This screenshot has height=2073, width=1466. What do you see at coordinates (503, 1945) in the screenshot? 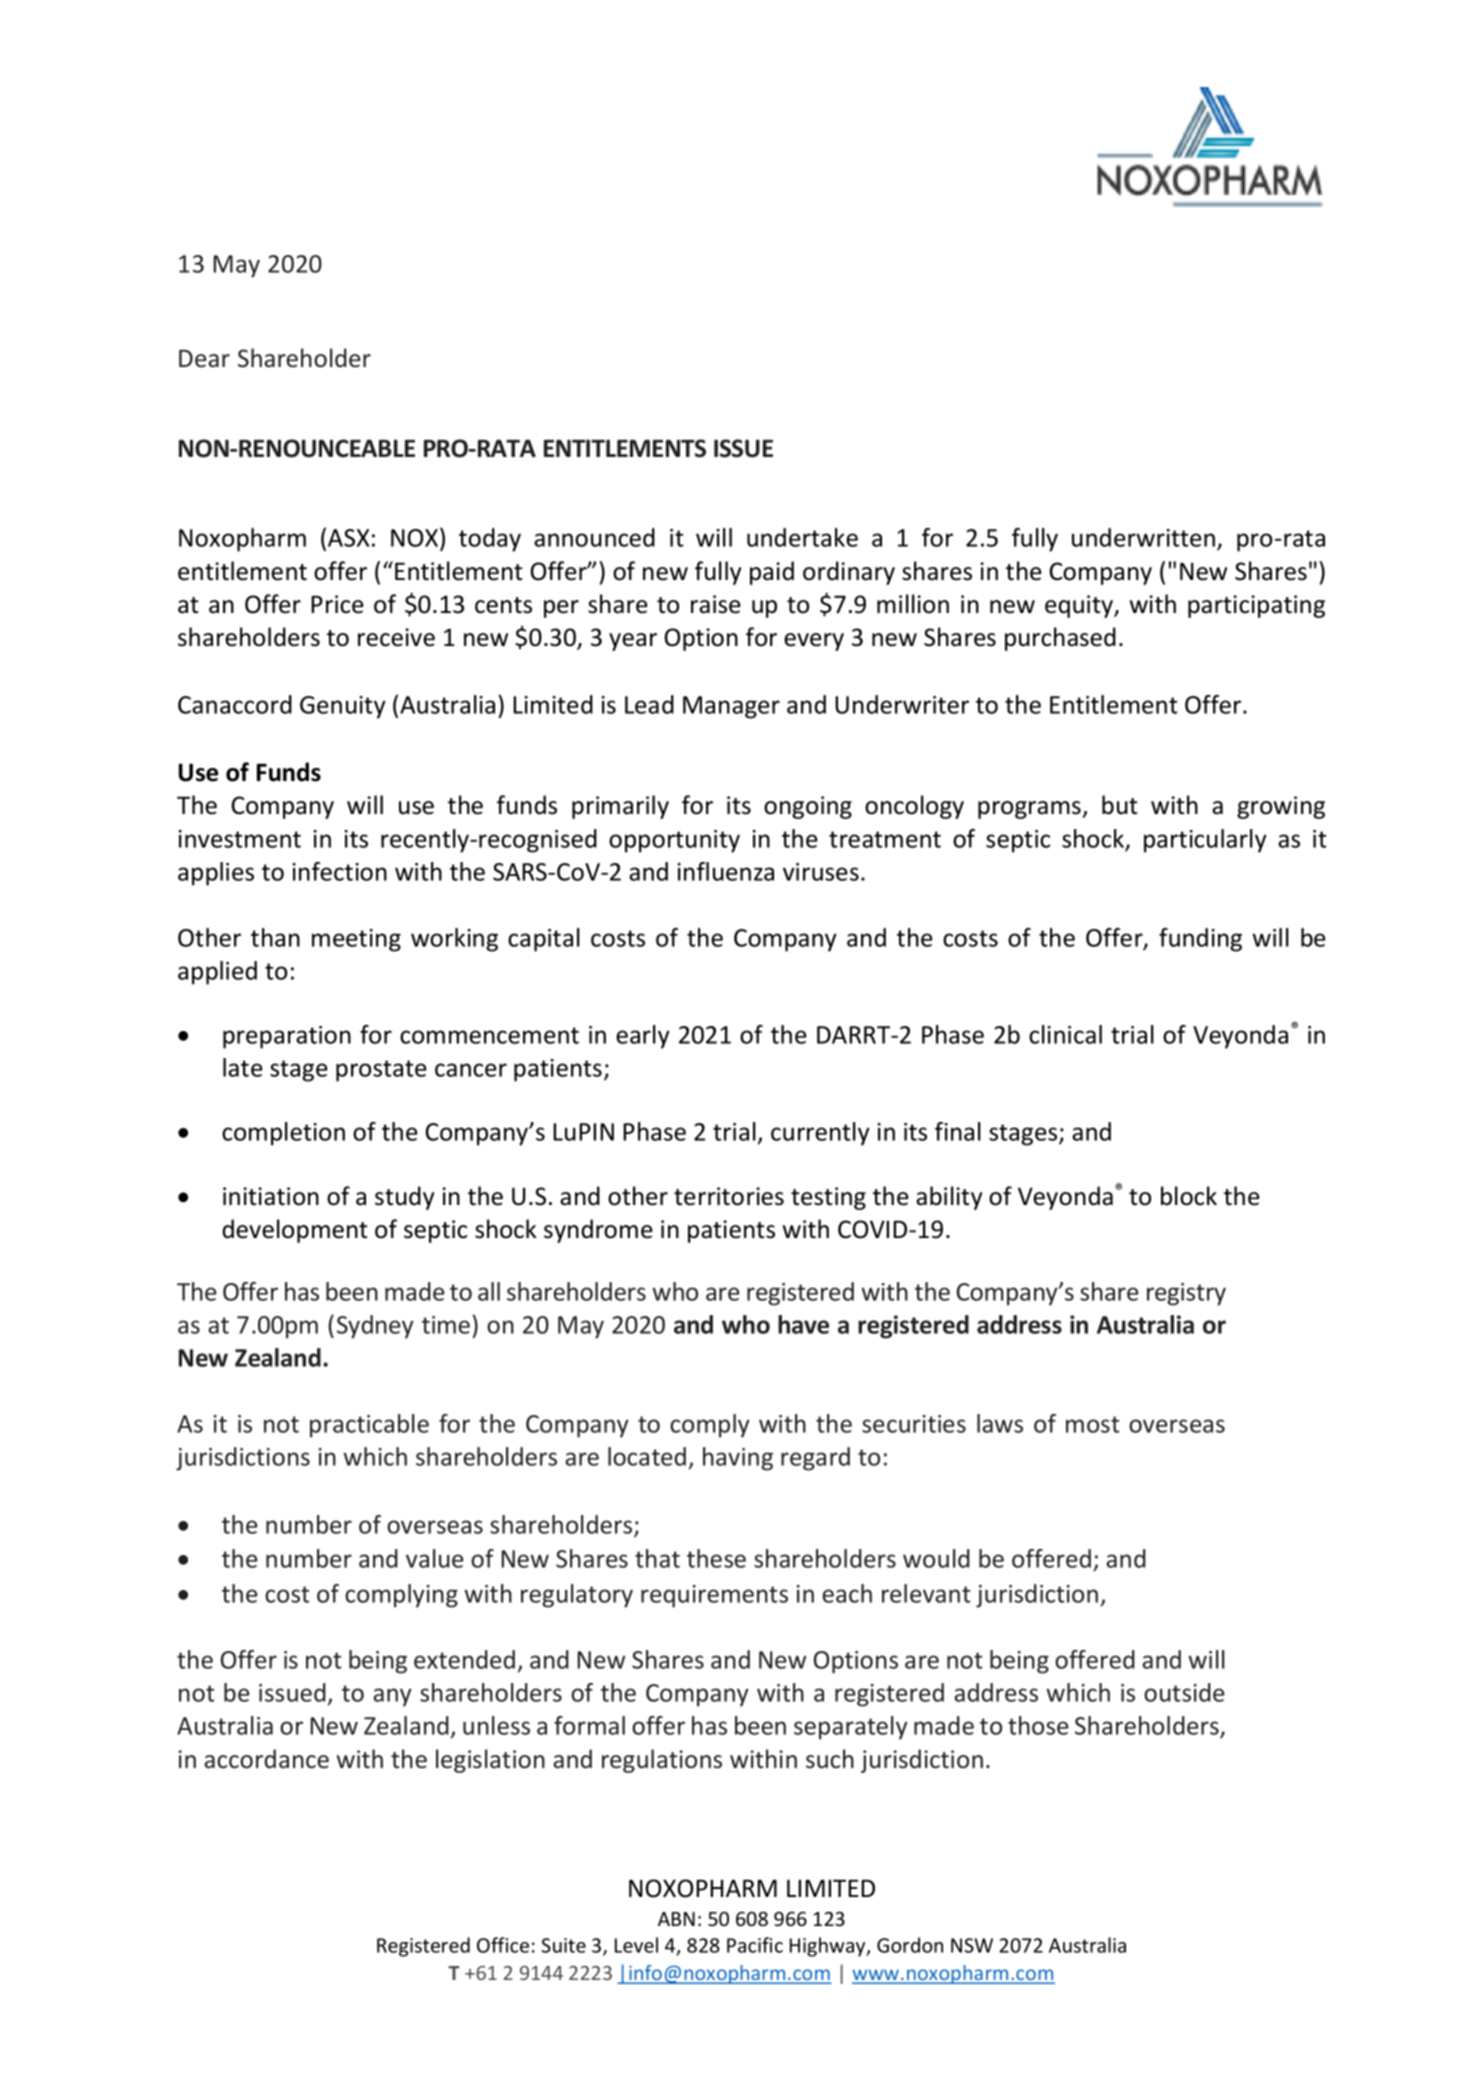
I see `Office` at bounding box center [503, 1945].
